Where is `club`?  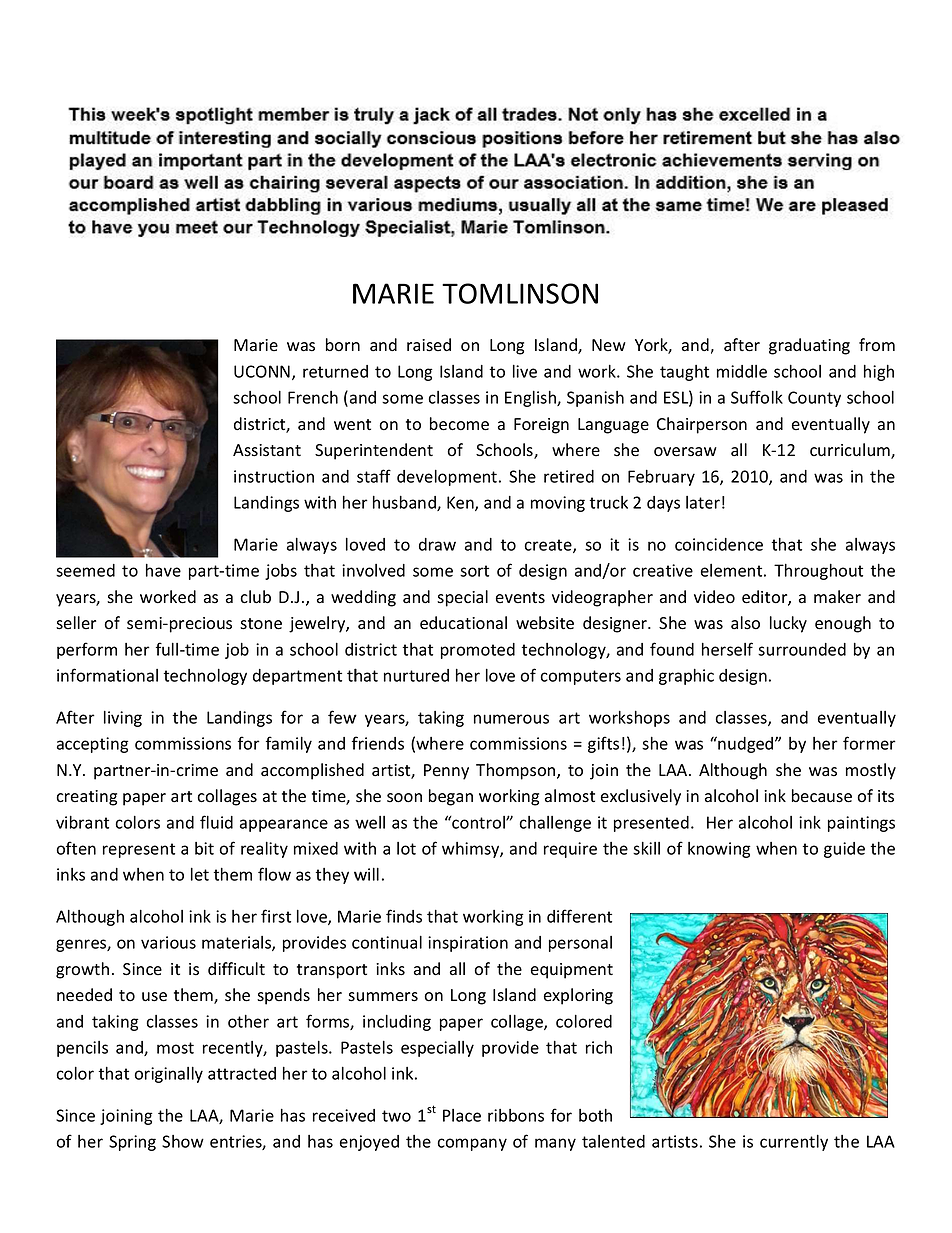
club is located at coordinates (255, 597).
